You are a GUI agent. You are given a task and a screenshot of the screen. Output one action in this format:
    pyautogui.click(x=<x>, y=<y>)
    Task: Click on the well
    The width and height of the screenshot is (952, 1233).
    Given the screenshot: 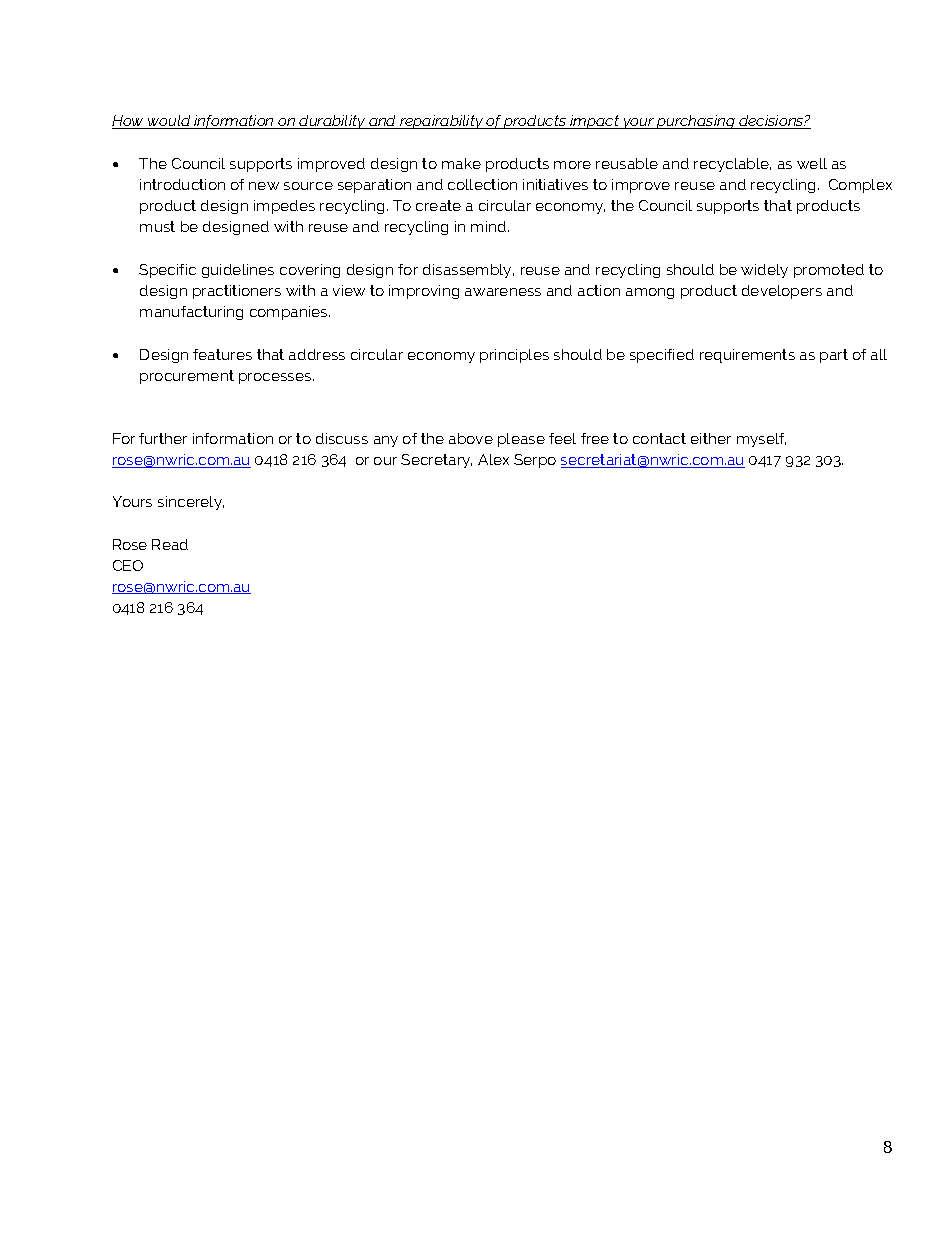 What is the action you would take?
    pyautogui.click(x=812, y=163)
